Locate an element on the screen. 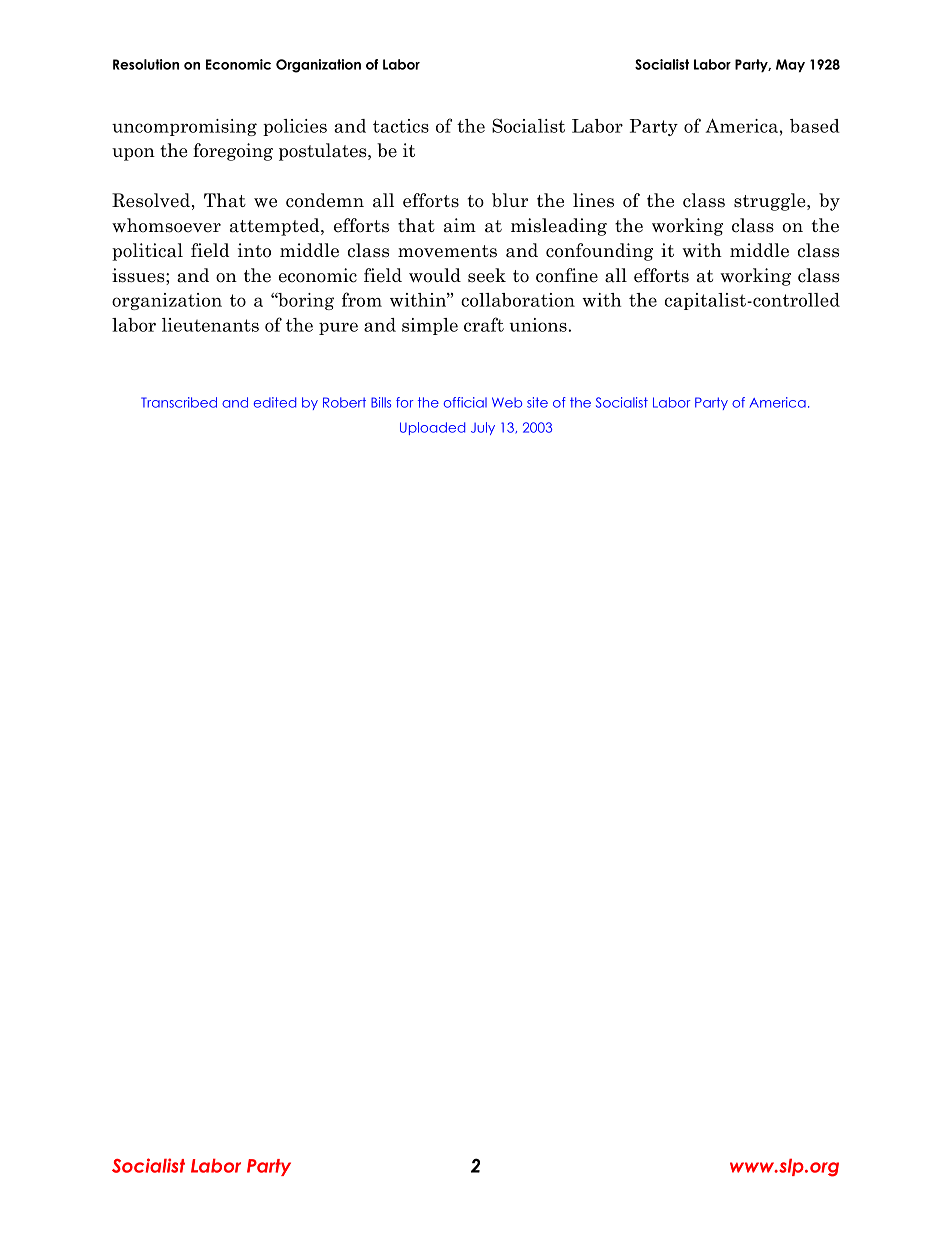 This screenshot has height=1233, width=952. Transcribed is located at coordinates (179, 402).
